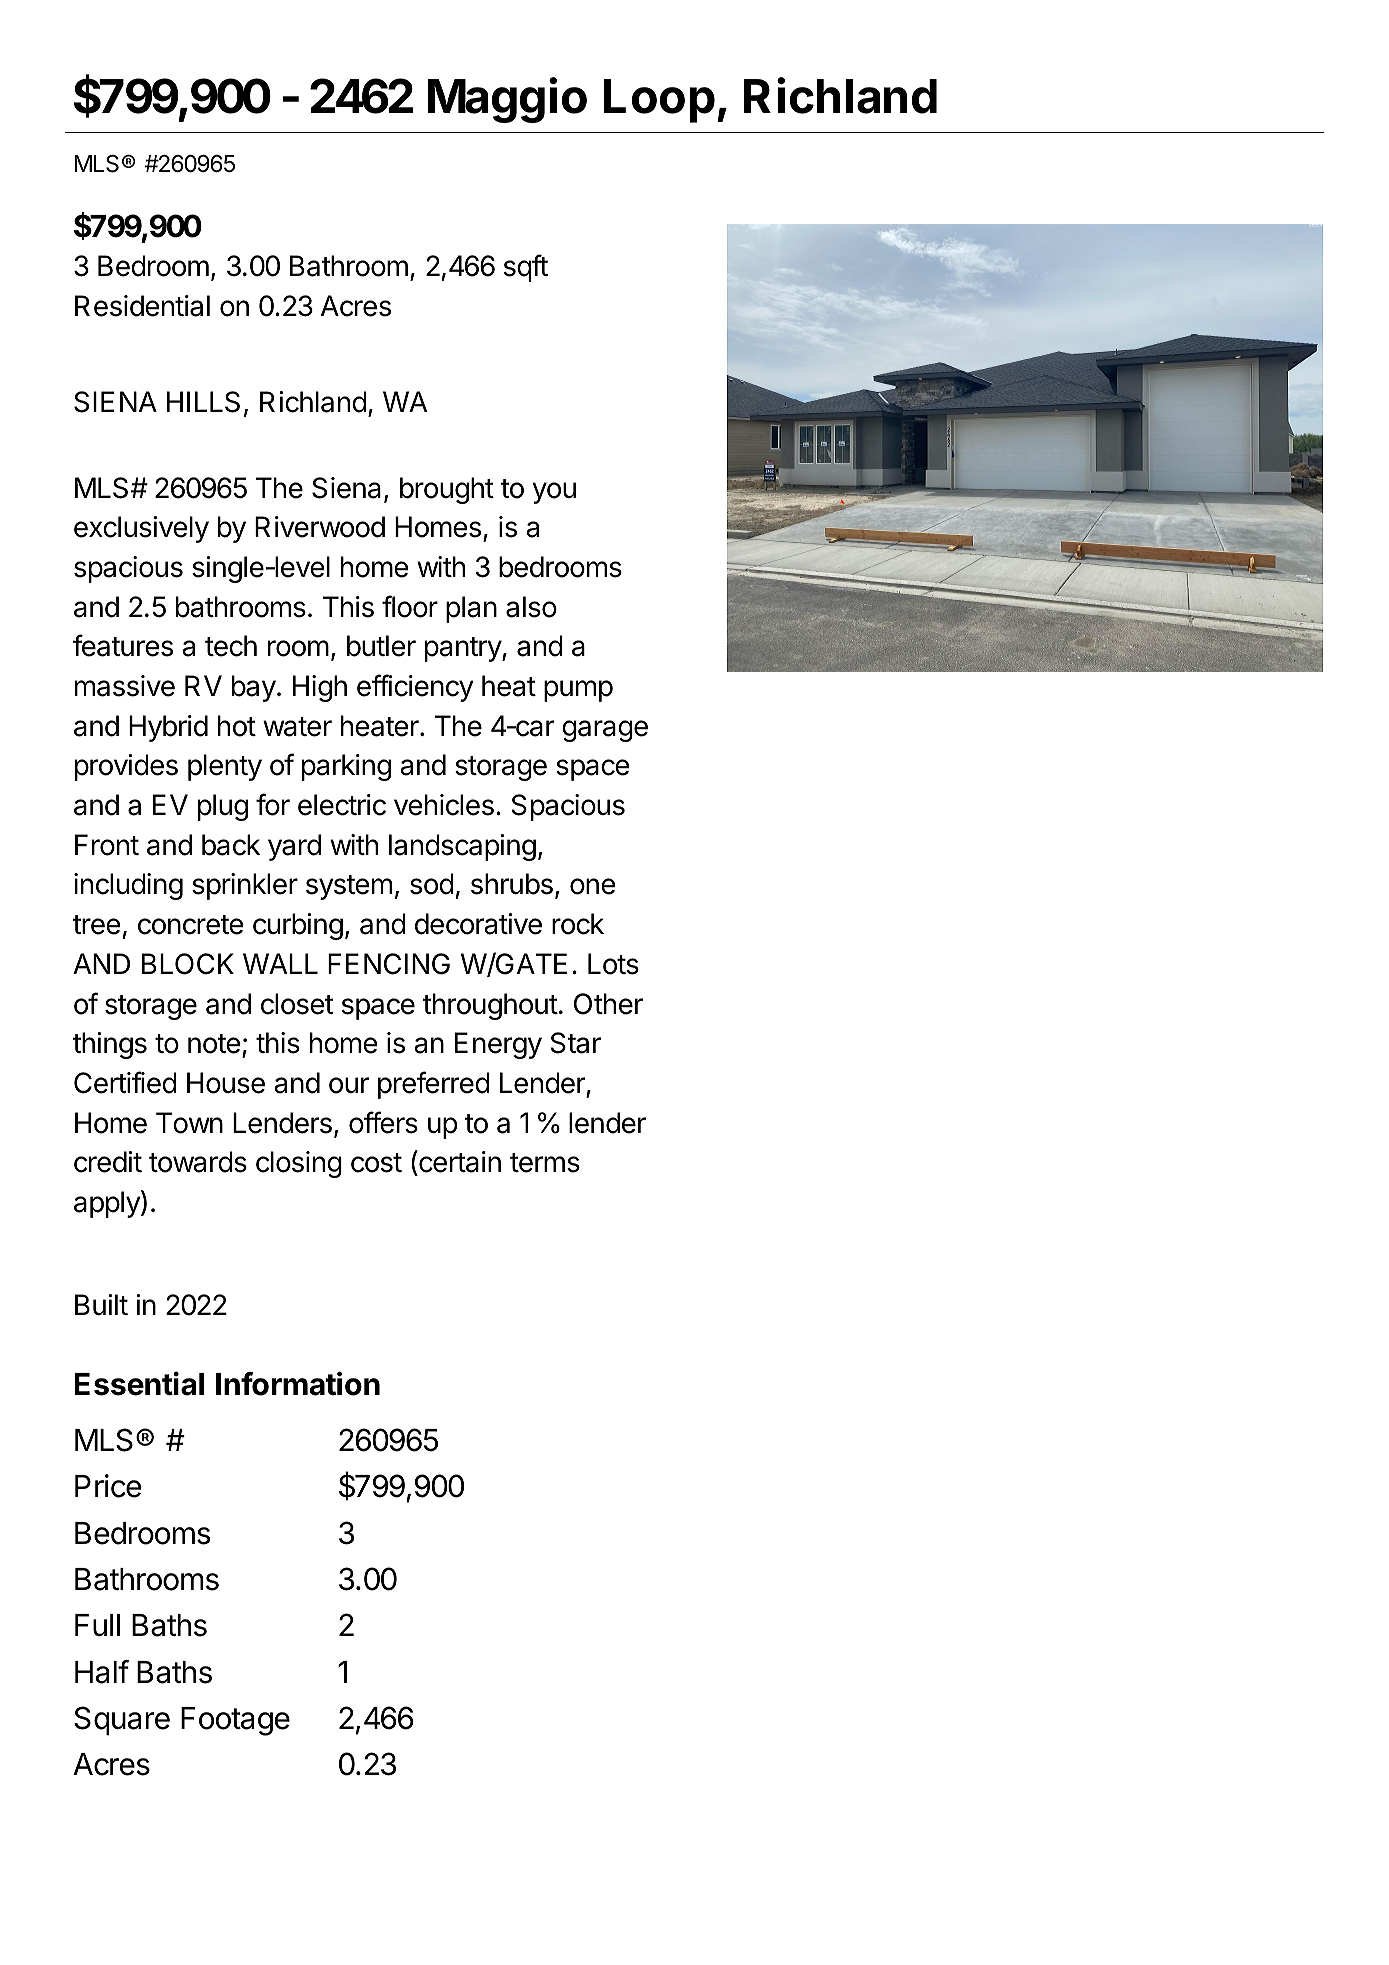 The height and width of the screenshot is (1965, 1389). What do you see at coordinates (349, 887) in the screenshot?
I see `system` at bounding box center [349, 887].
